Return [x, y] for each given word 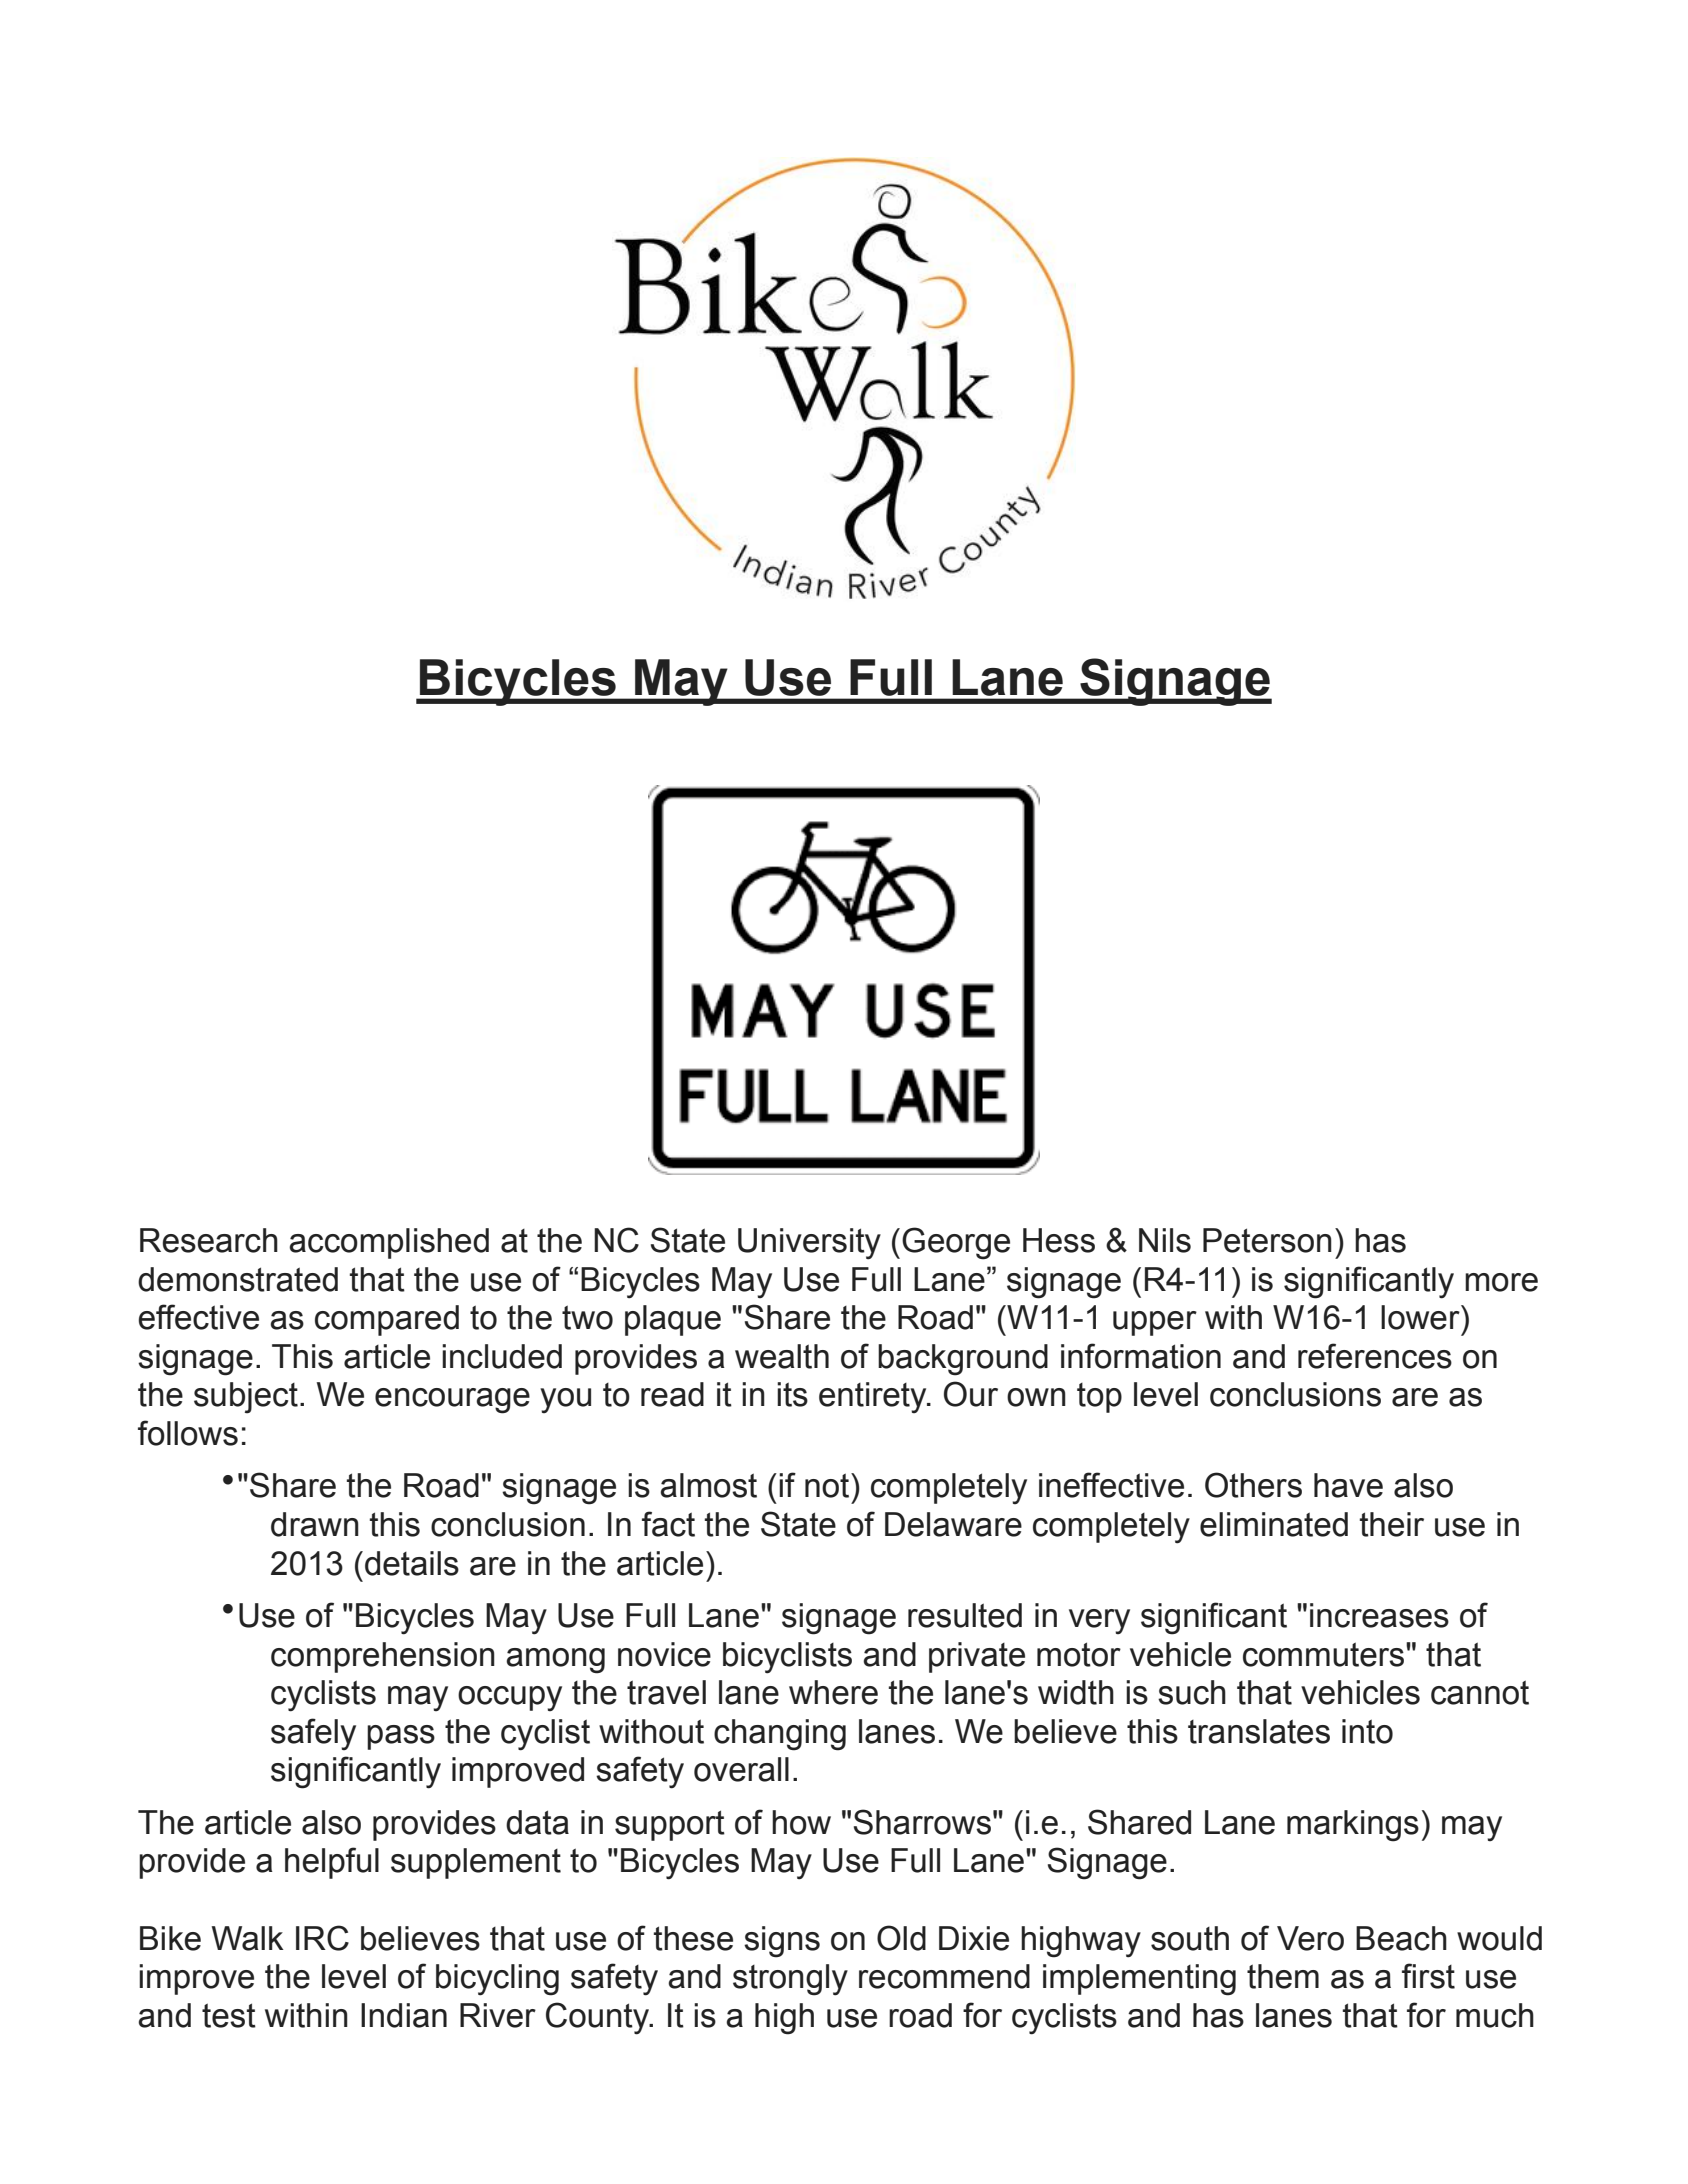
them [1283, 1976]
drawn [315, 1524]
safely [313, 1734]
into [1367, 1731]
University [809, 1244]
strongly [790, 1980]
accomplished [389, 1243]
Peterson [1267, 1240]
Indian [404, 2015]
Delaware [953, 1524]
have [1348, 1485]
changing [780, 1735]
